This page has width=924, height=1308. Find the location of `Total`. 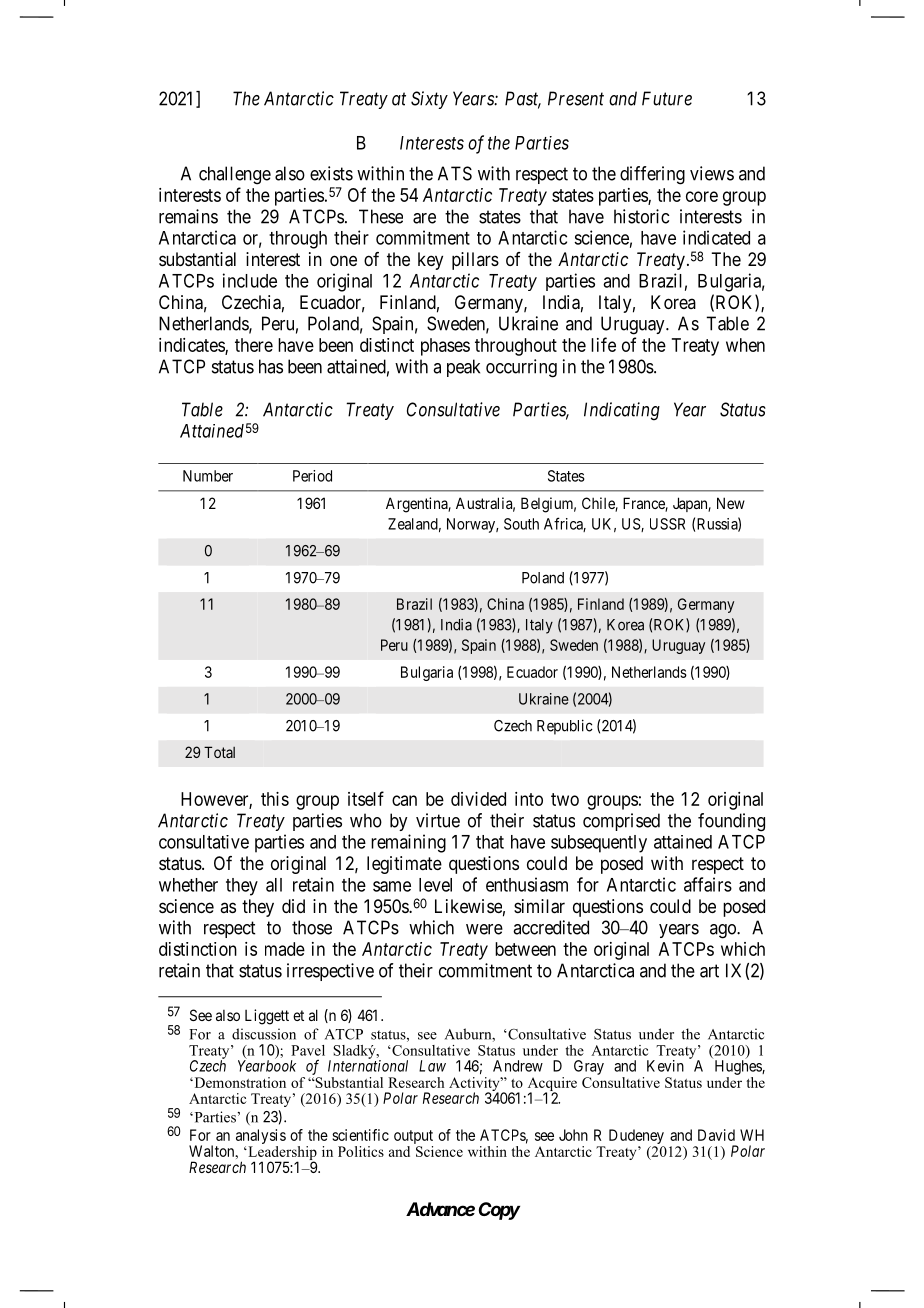

Total is located at coordinates (219, 752).
